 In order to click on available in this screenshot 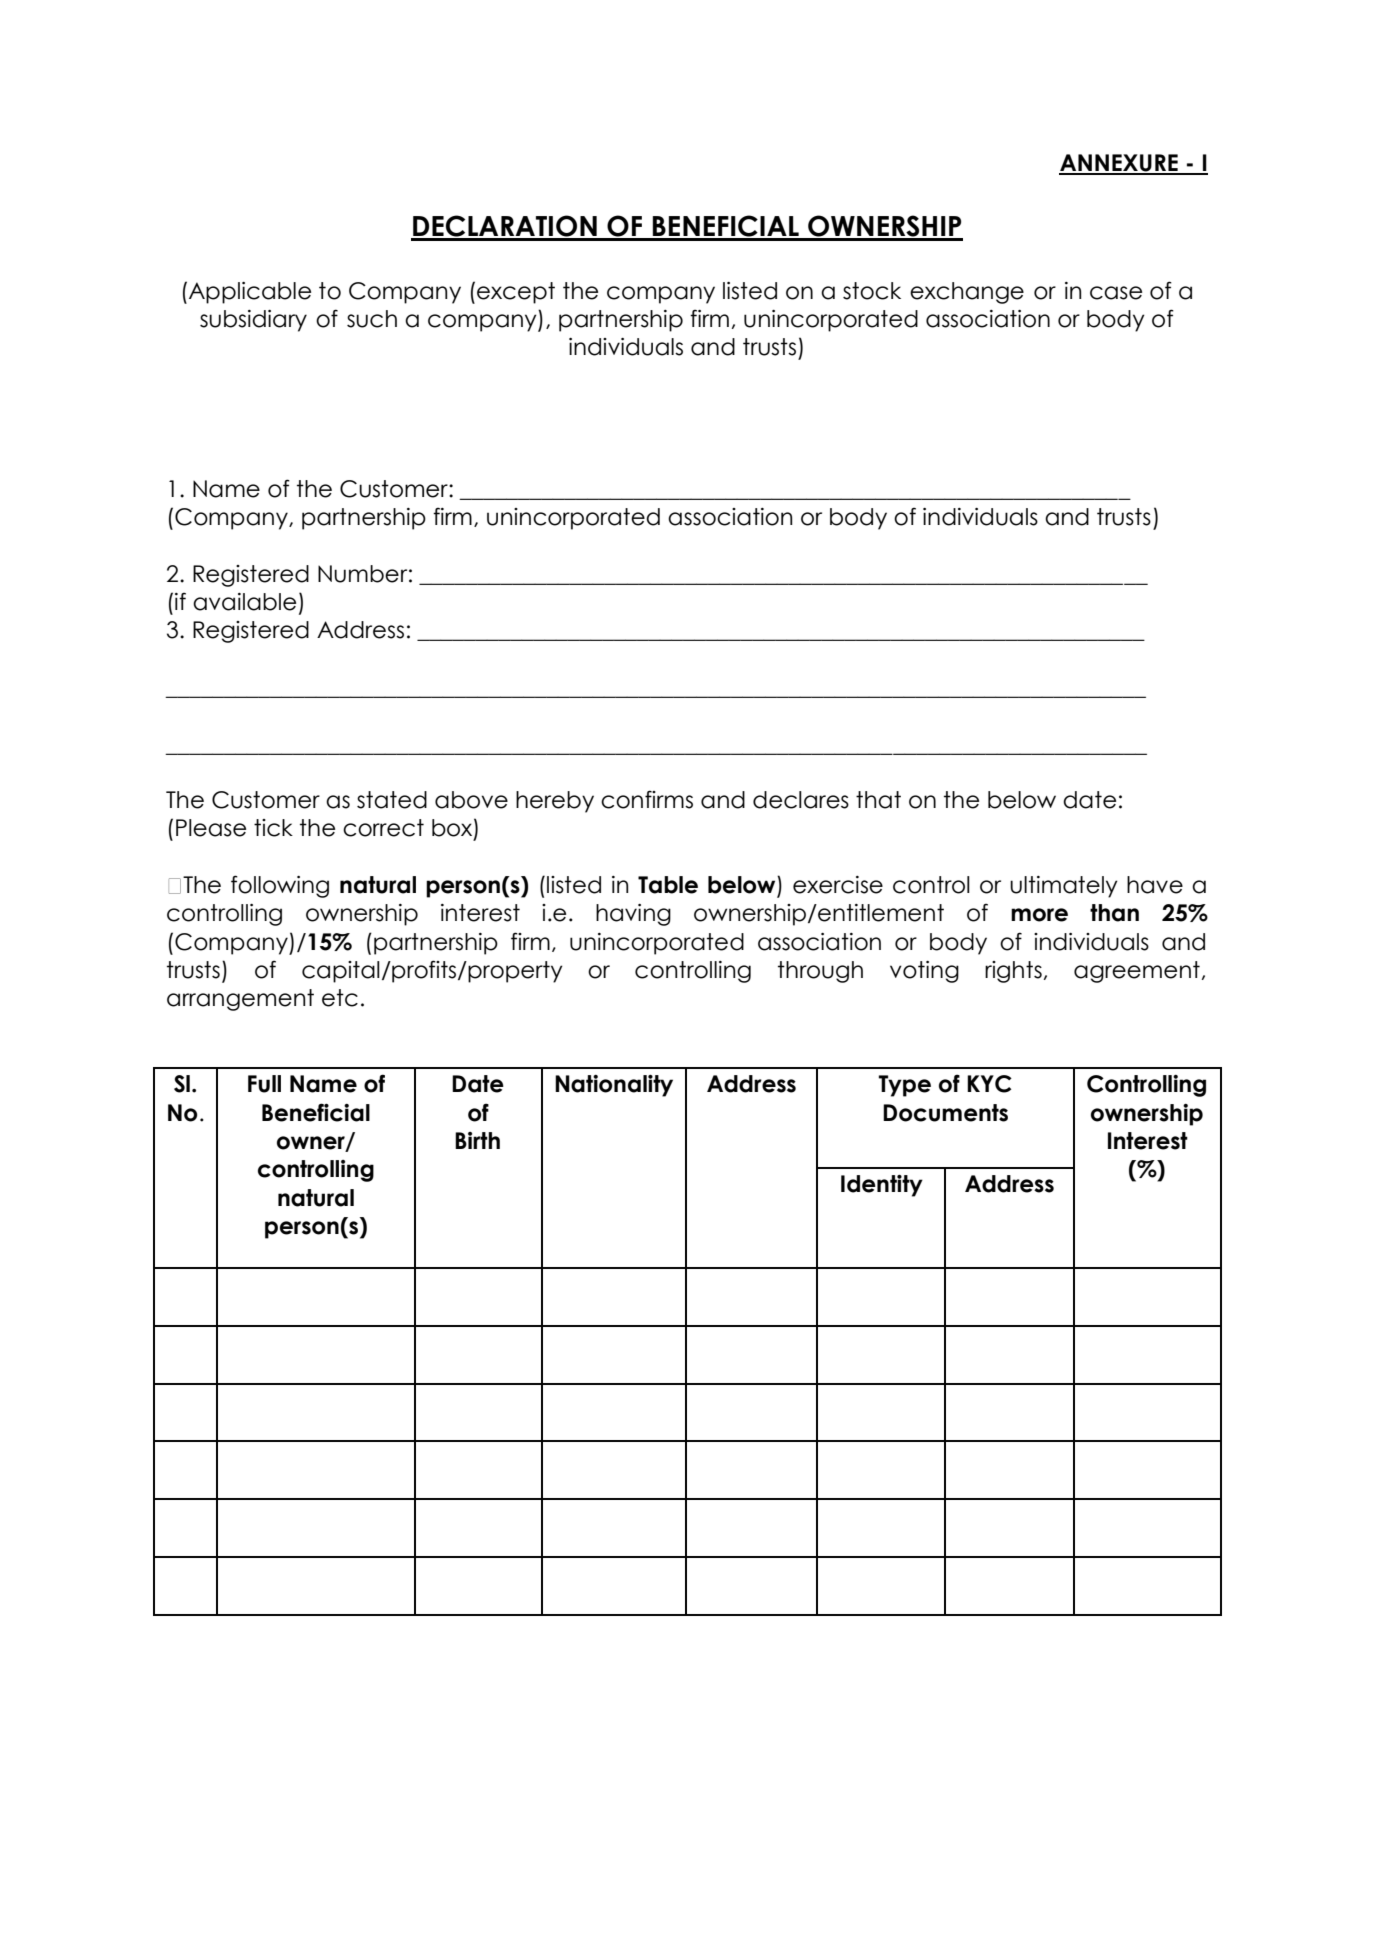, I will do `click(244, 602)`.
